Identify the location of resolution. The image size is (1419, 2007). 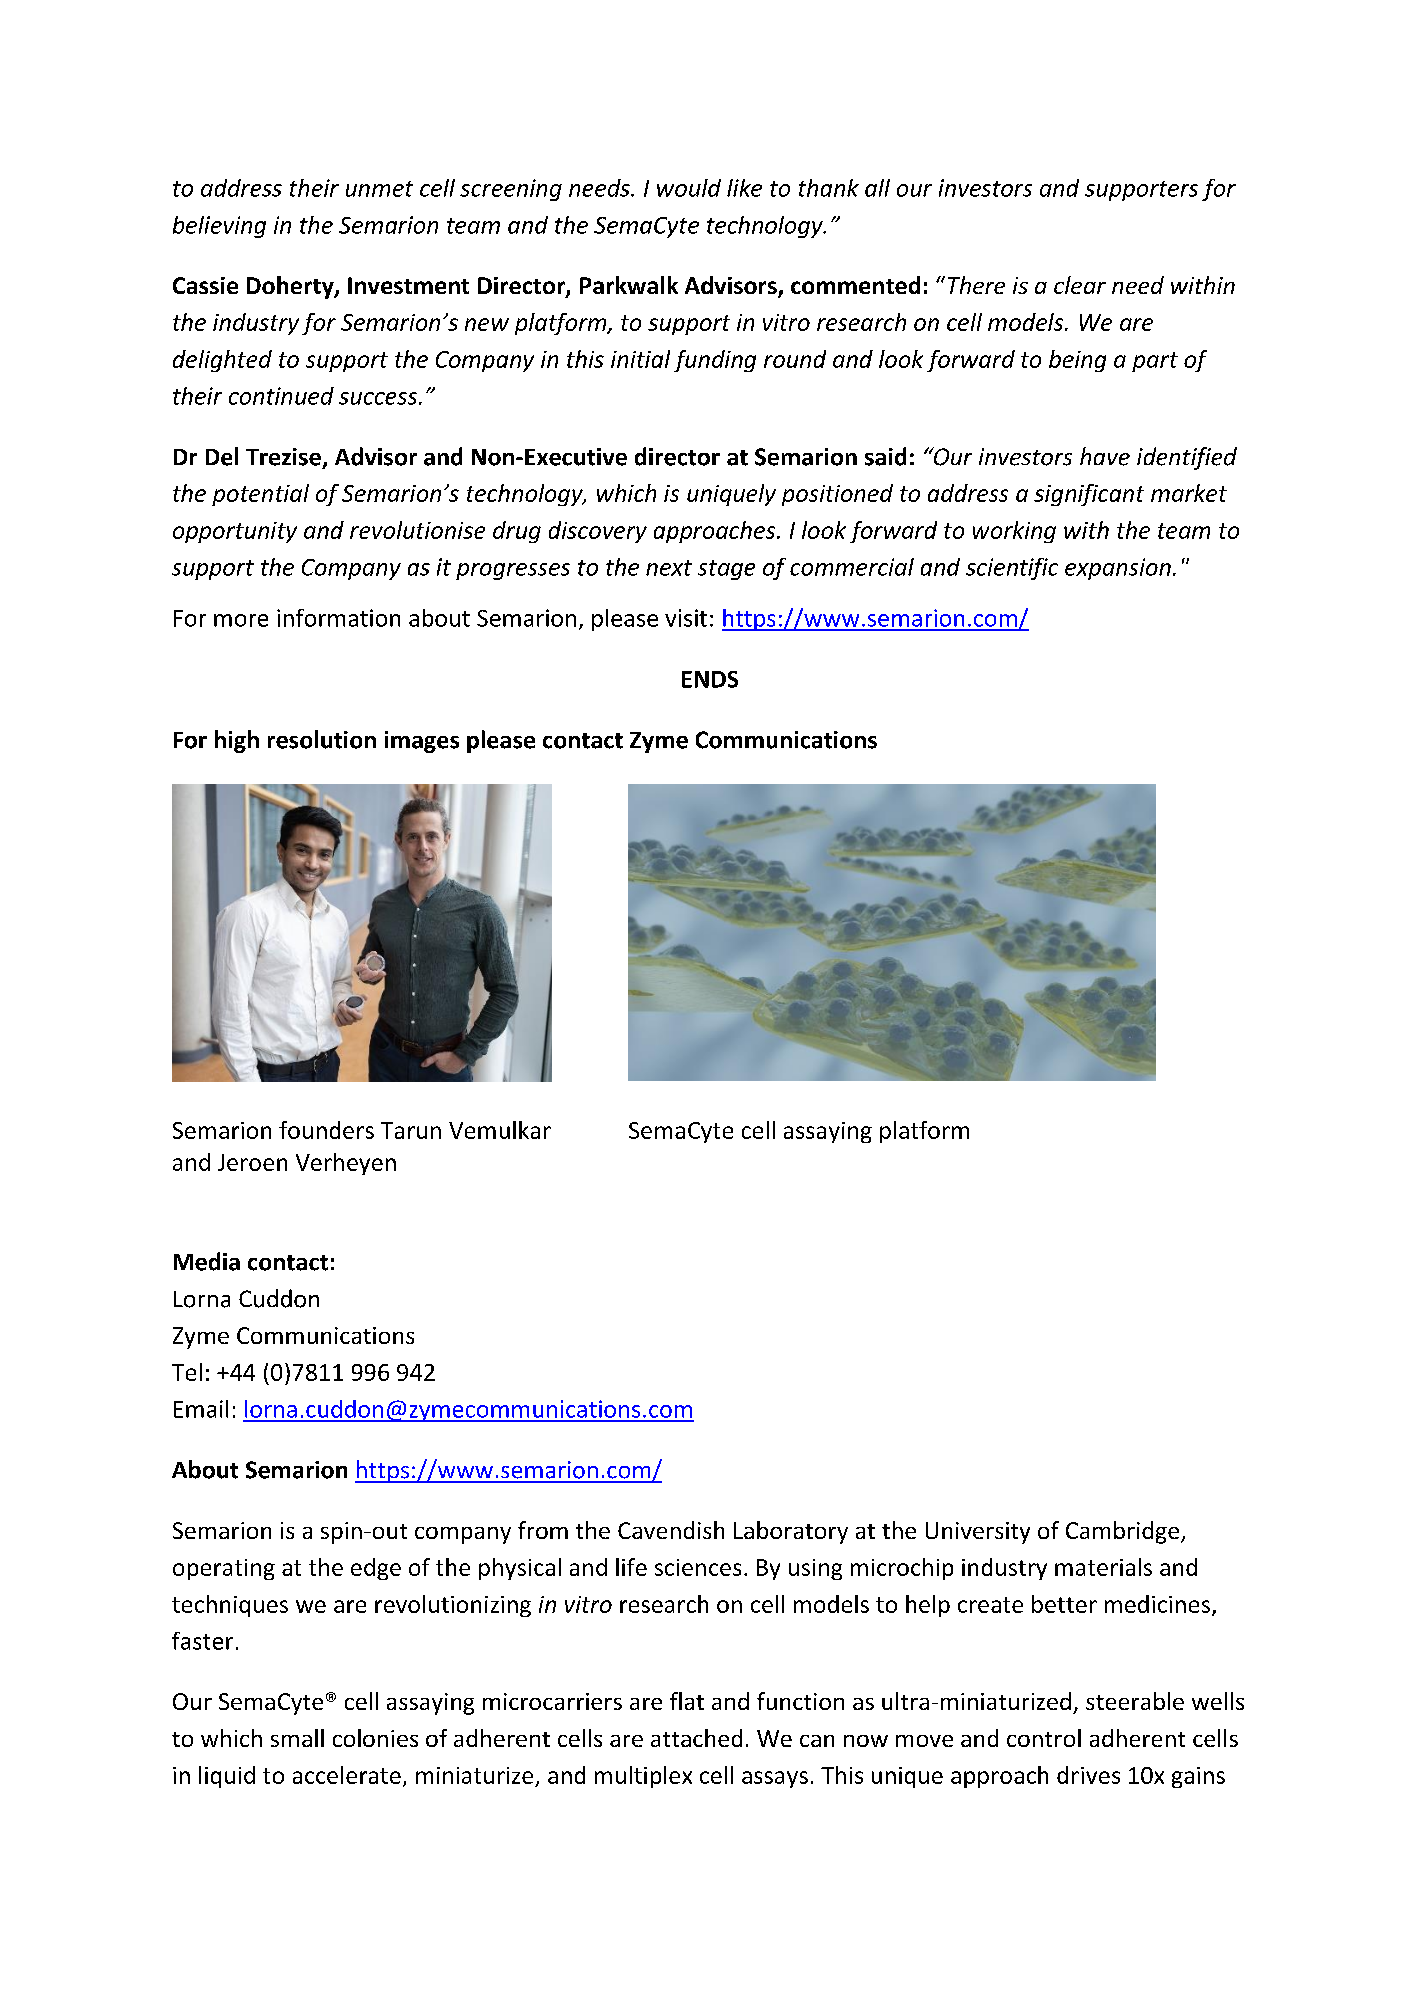
(322, 739).
